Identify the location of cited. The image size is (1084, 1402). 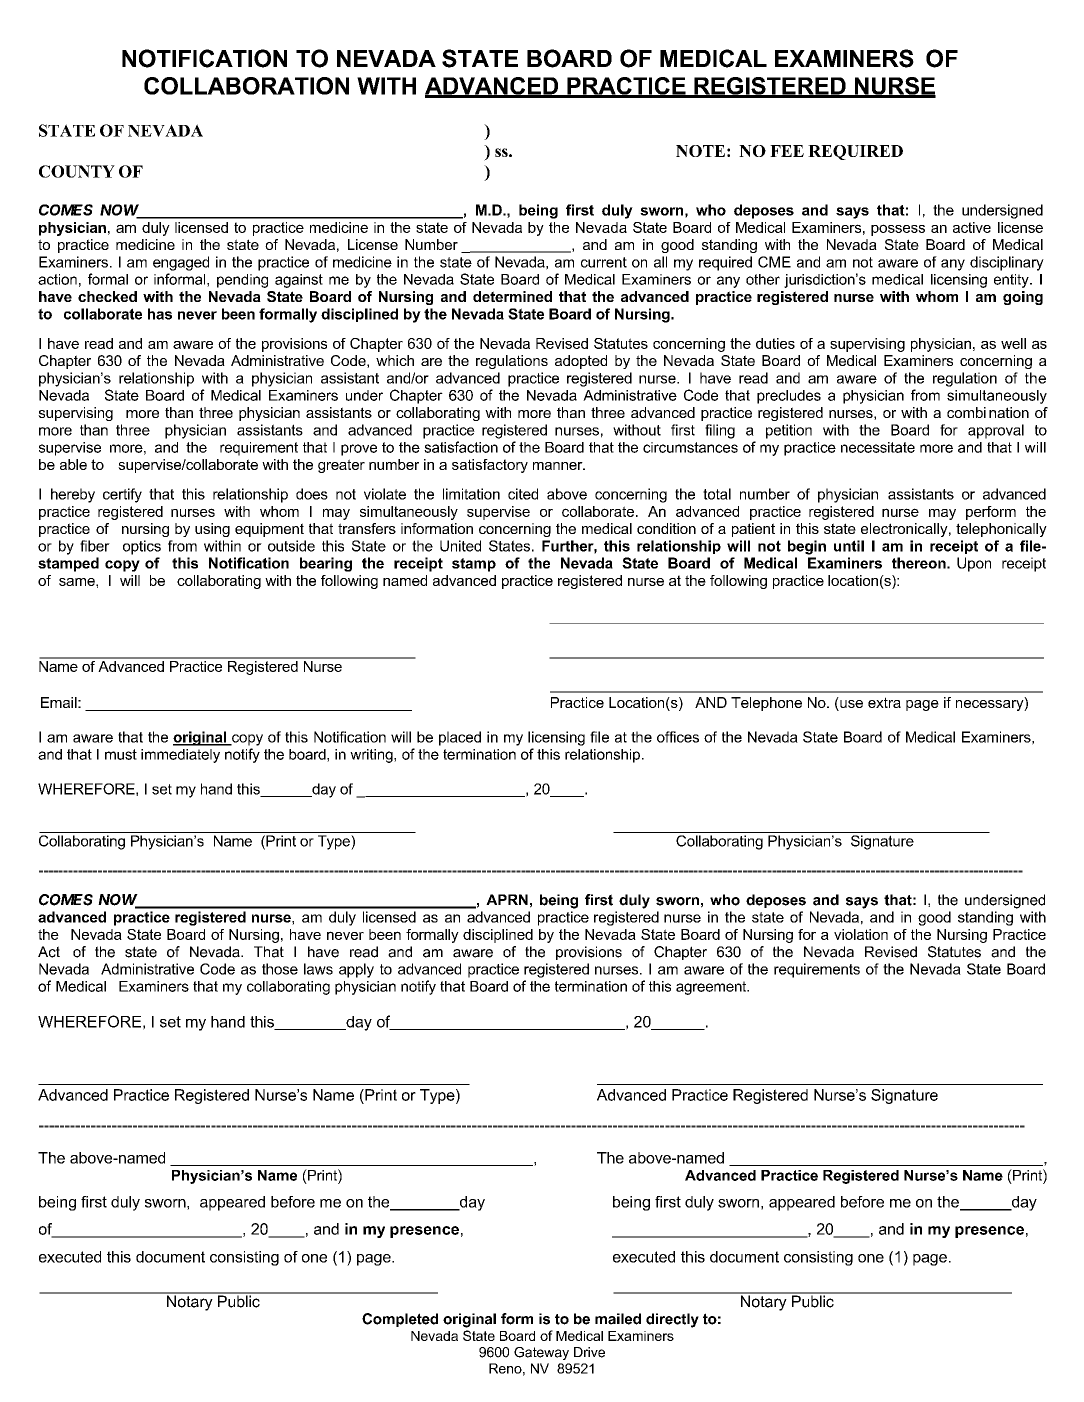
(523, 494).
